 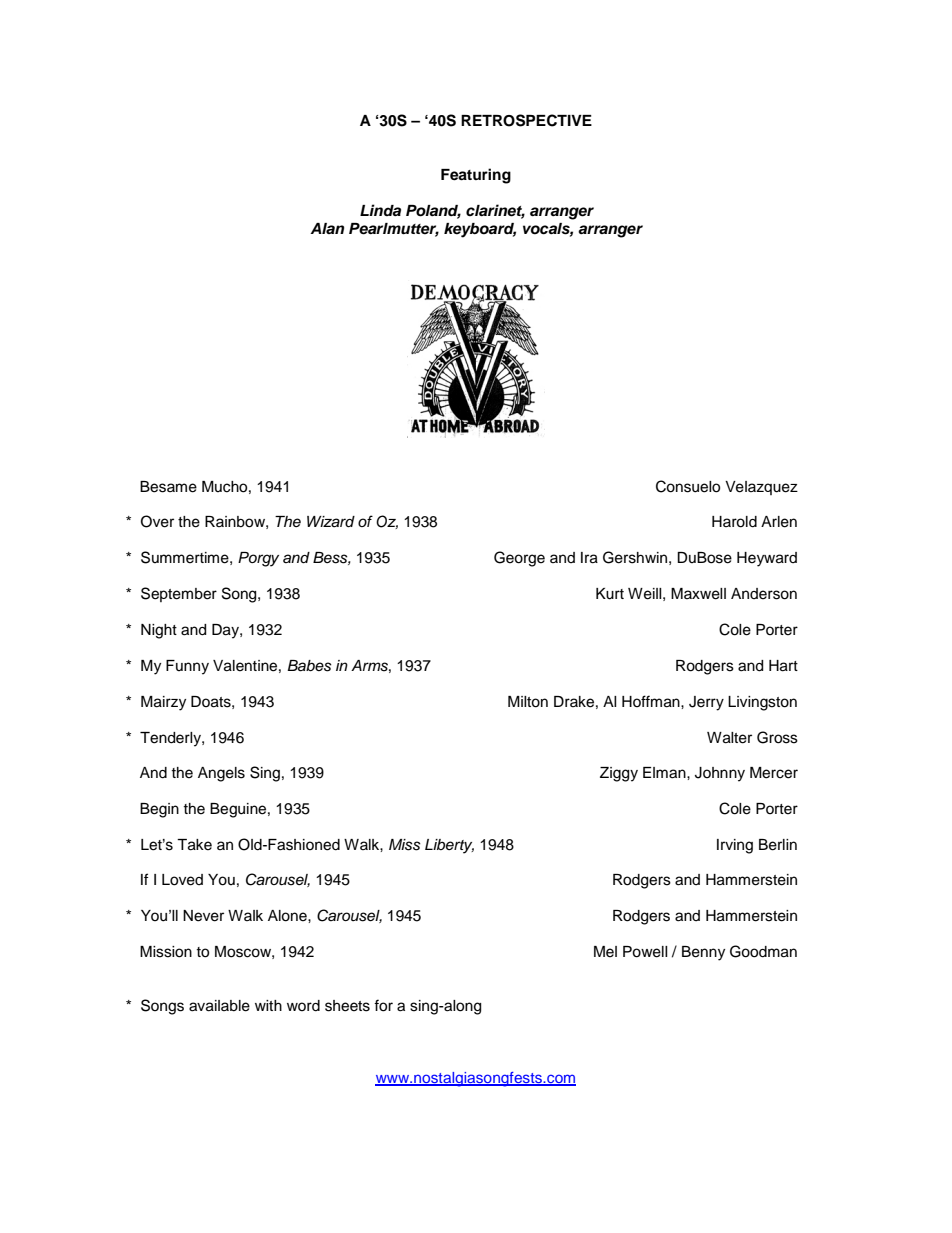 What do you see at coordinates (734, 522) in the screenshot?
I see `Harold` at bounding box center [734, 522].
